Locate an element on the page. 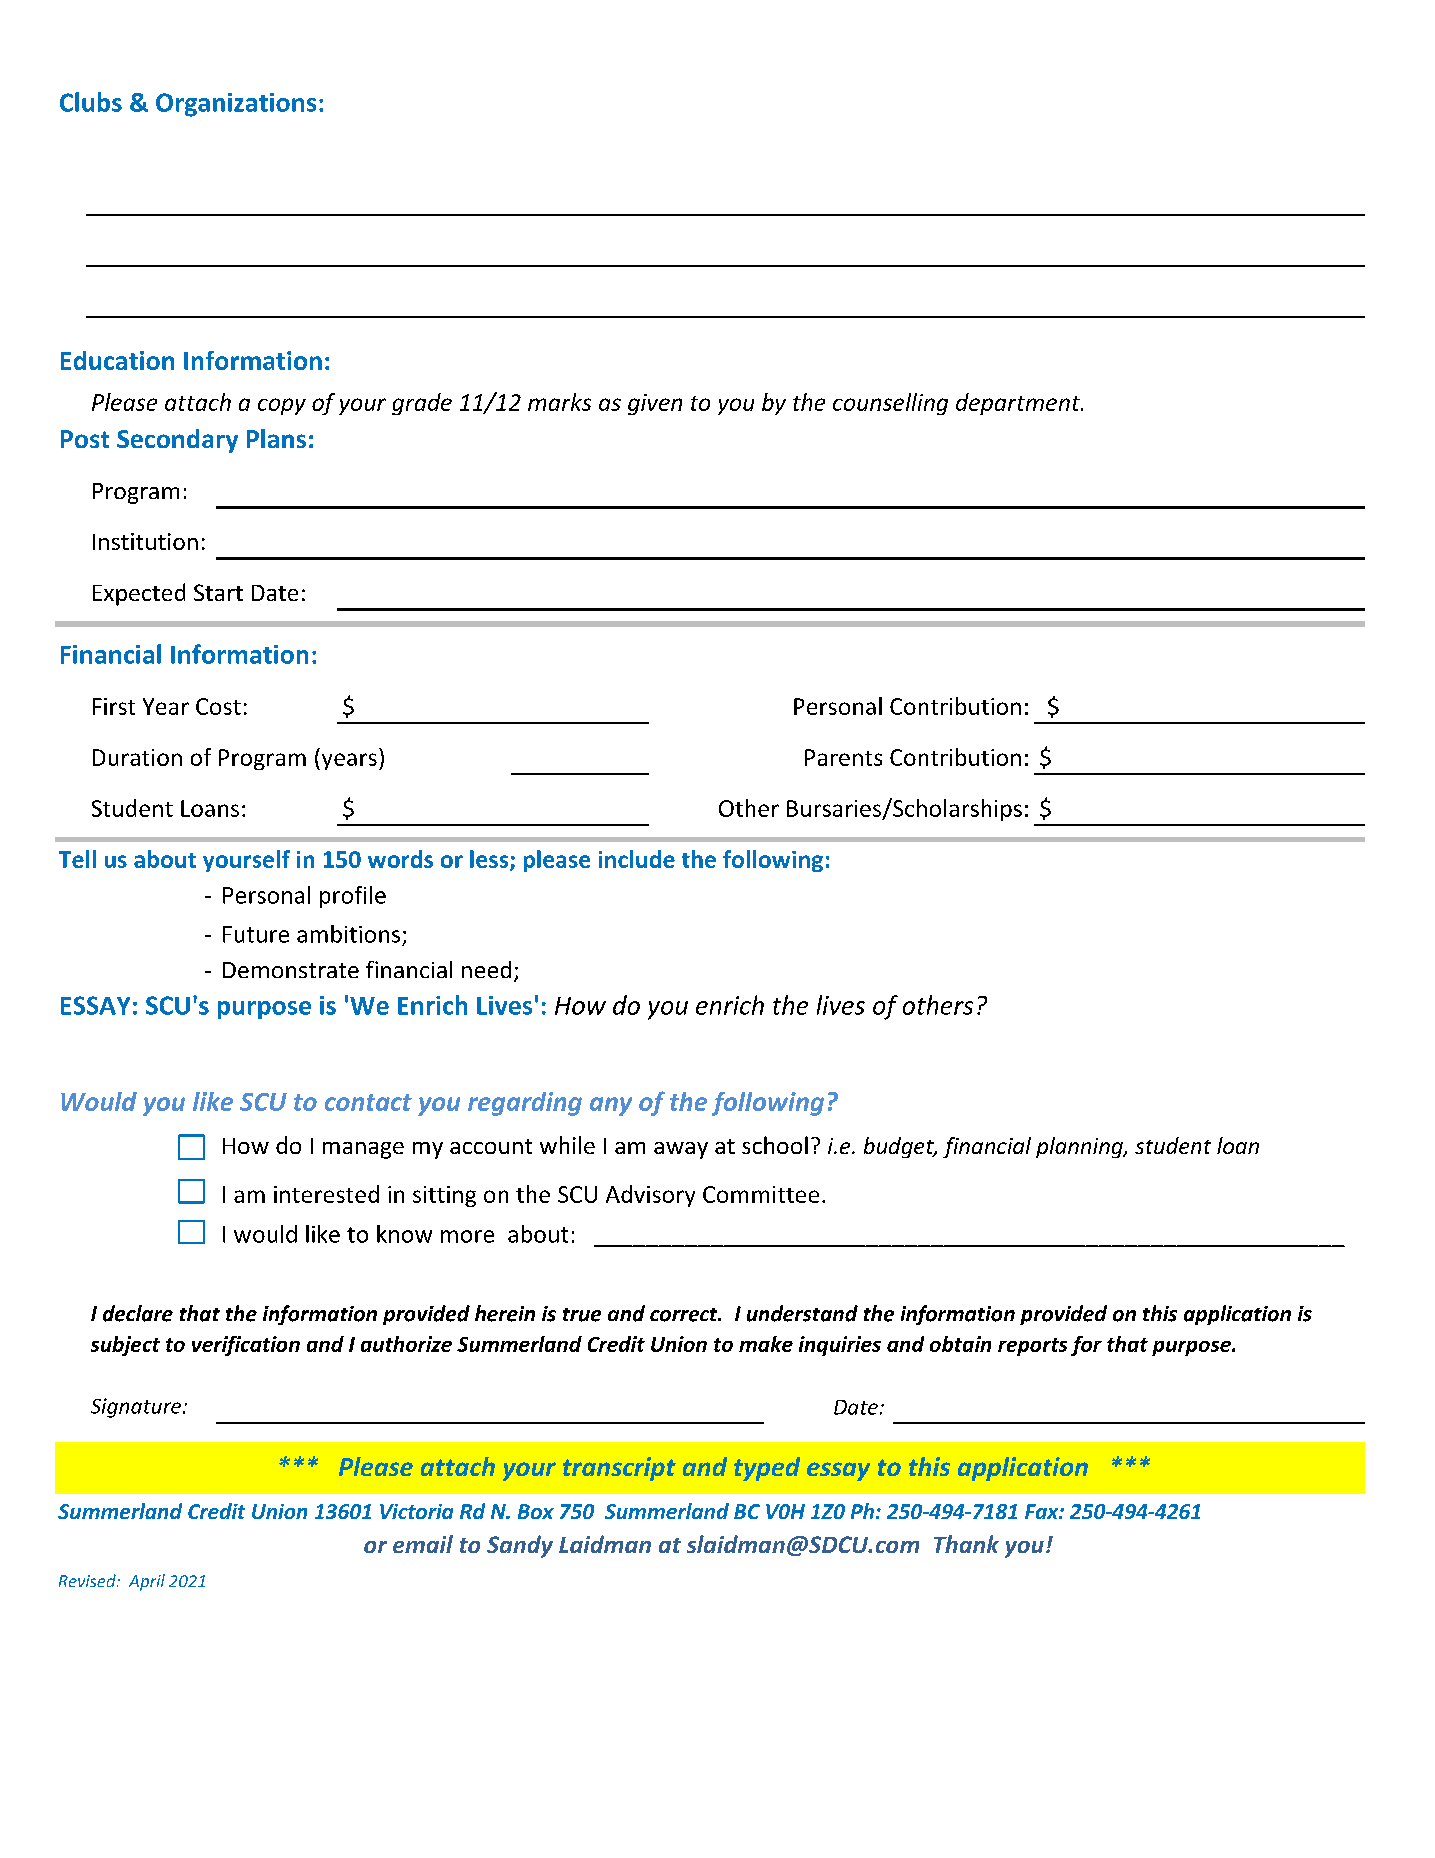 This image has width=1435, height=1858. department is located at coordinates (1019, 404).
